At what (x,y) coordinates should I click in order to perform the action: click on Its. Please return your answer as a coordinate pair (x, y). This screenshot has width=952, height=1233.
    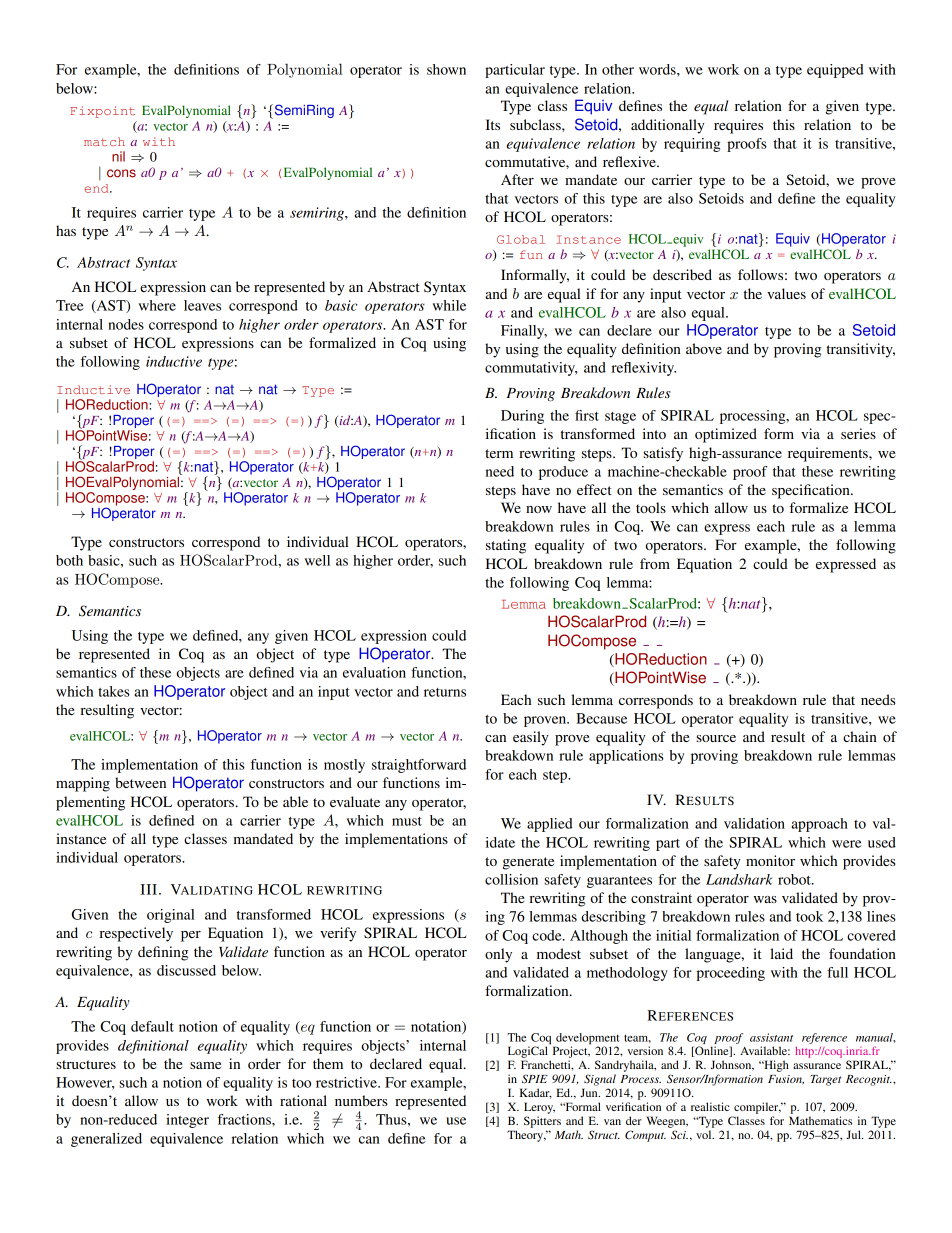
    Looking at the image, I should click on (493, 124).
